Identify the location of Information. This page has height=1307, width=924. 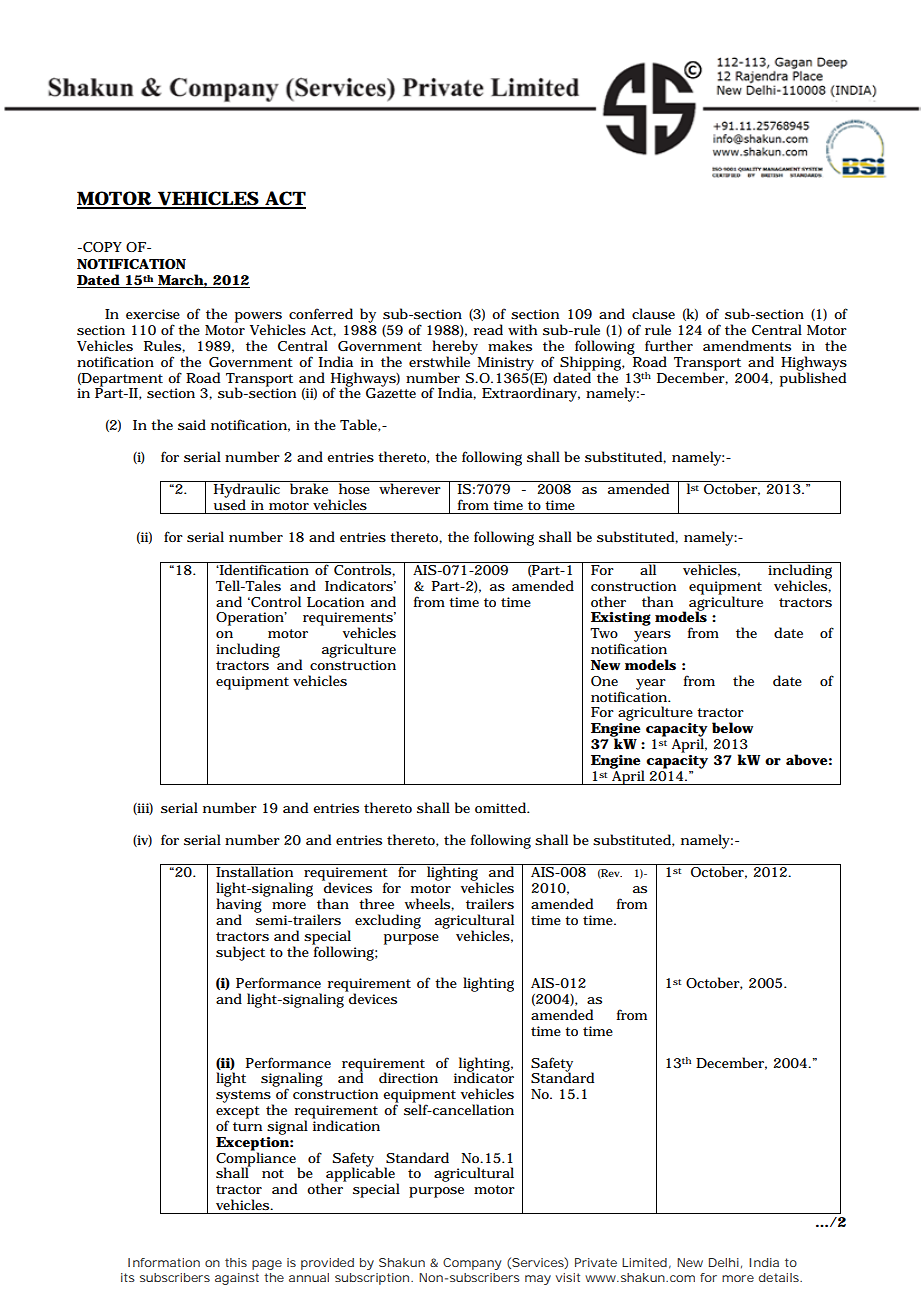
(164, 1262).
